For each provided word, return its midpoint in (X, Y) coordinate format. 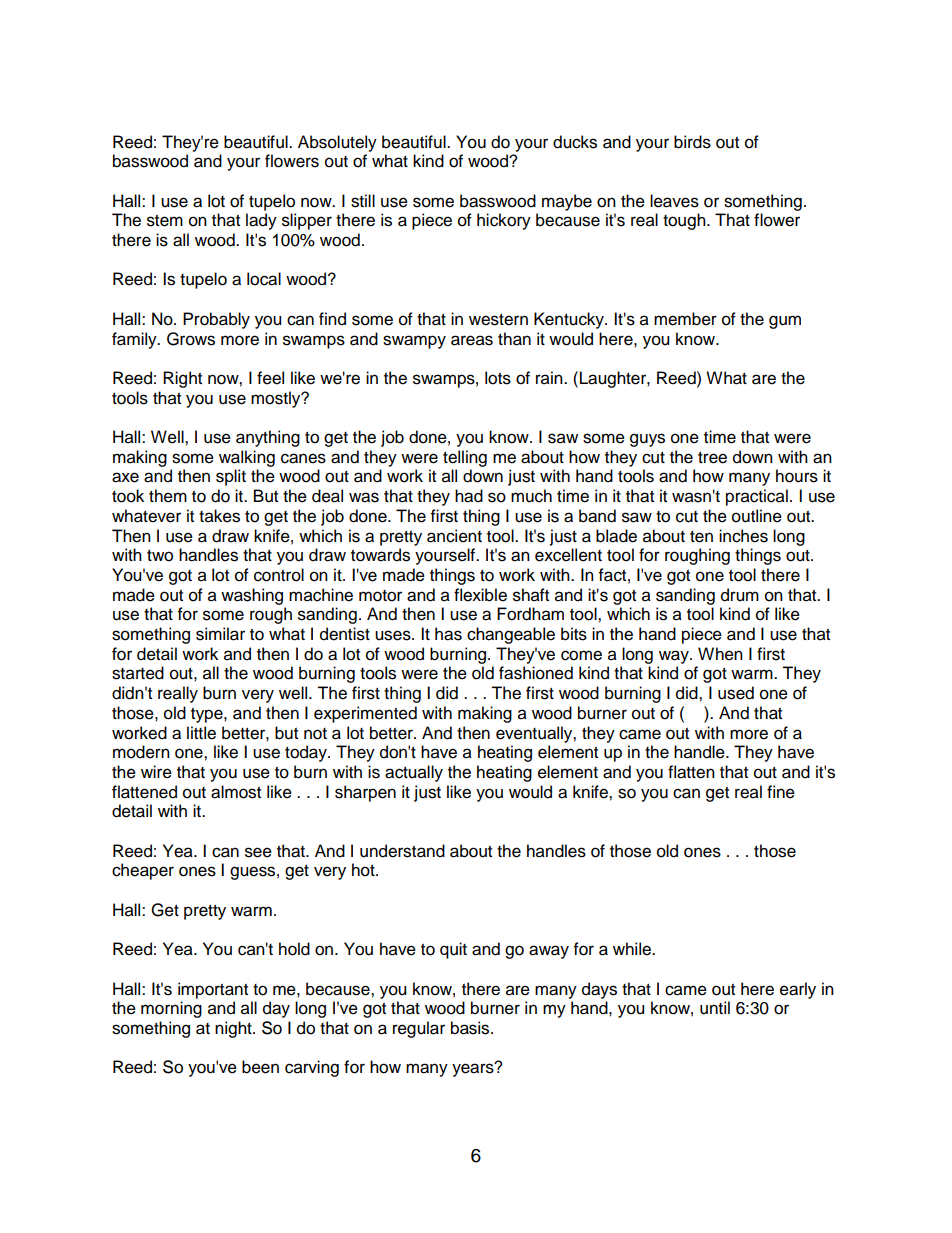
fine (781, 792)
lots (498, 378)
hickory (504, 221)
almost (236, 792)
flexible (480, 595)
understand (402, 851)
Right (182, 379)
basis (471, 1028)
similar (220, 634)
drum (740, 595)
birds (692, 142)
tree (712, 458)
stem (165, 221)
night (234, 1029)
